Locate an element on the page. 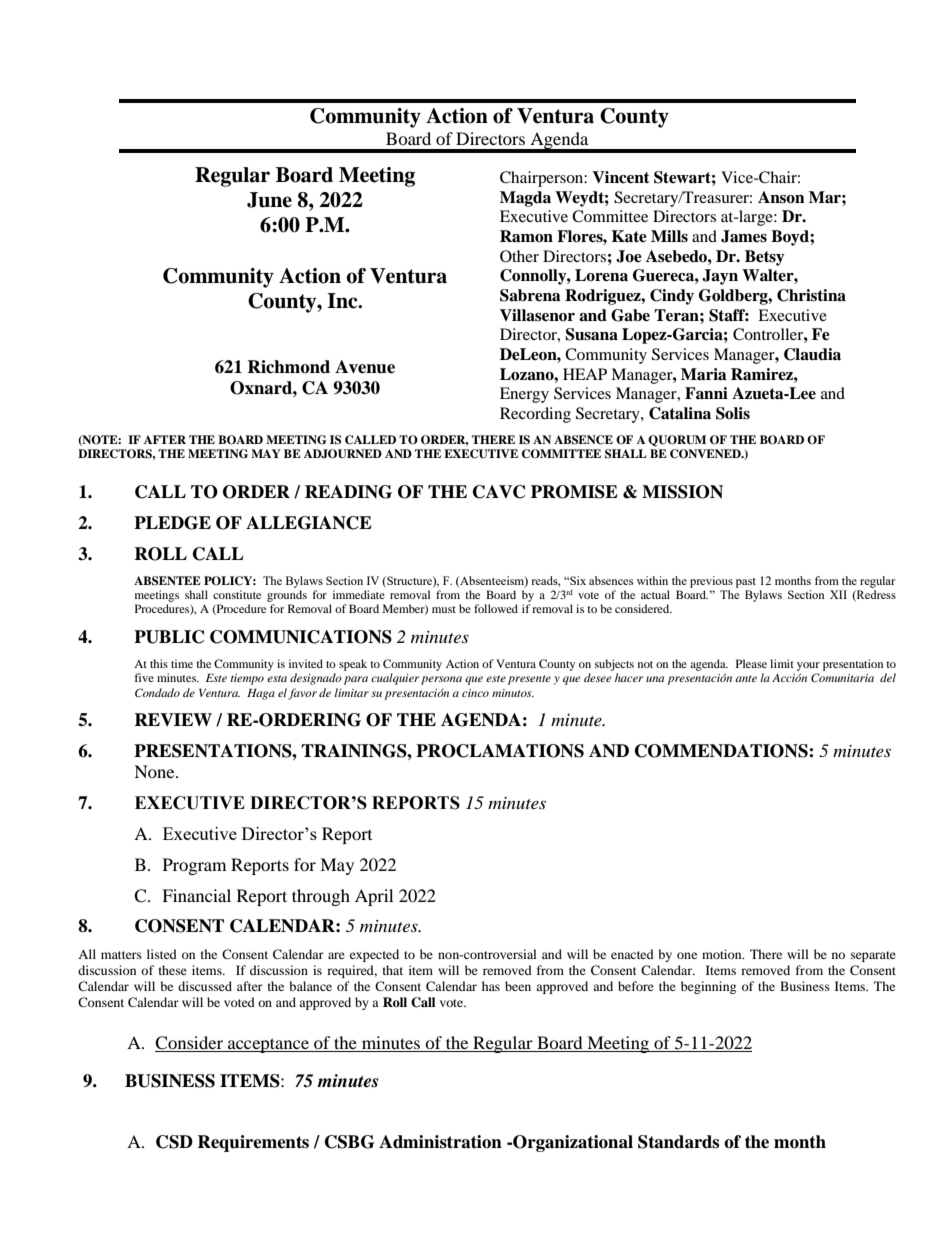 This image has width=952, height=1233. Magda is located at coordinates (525, 199).
